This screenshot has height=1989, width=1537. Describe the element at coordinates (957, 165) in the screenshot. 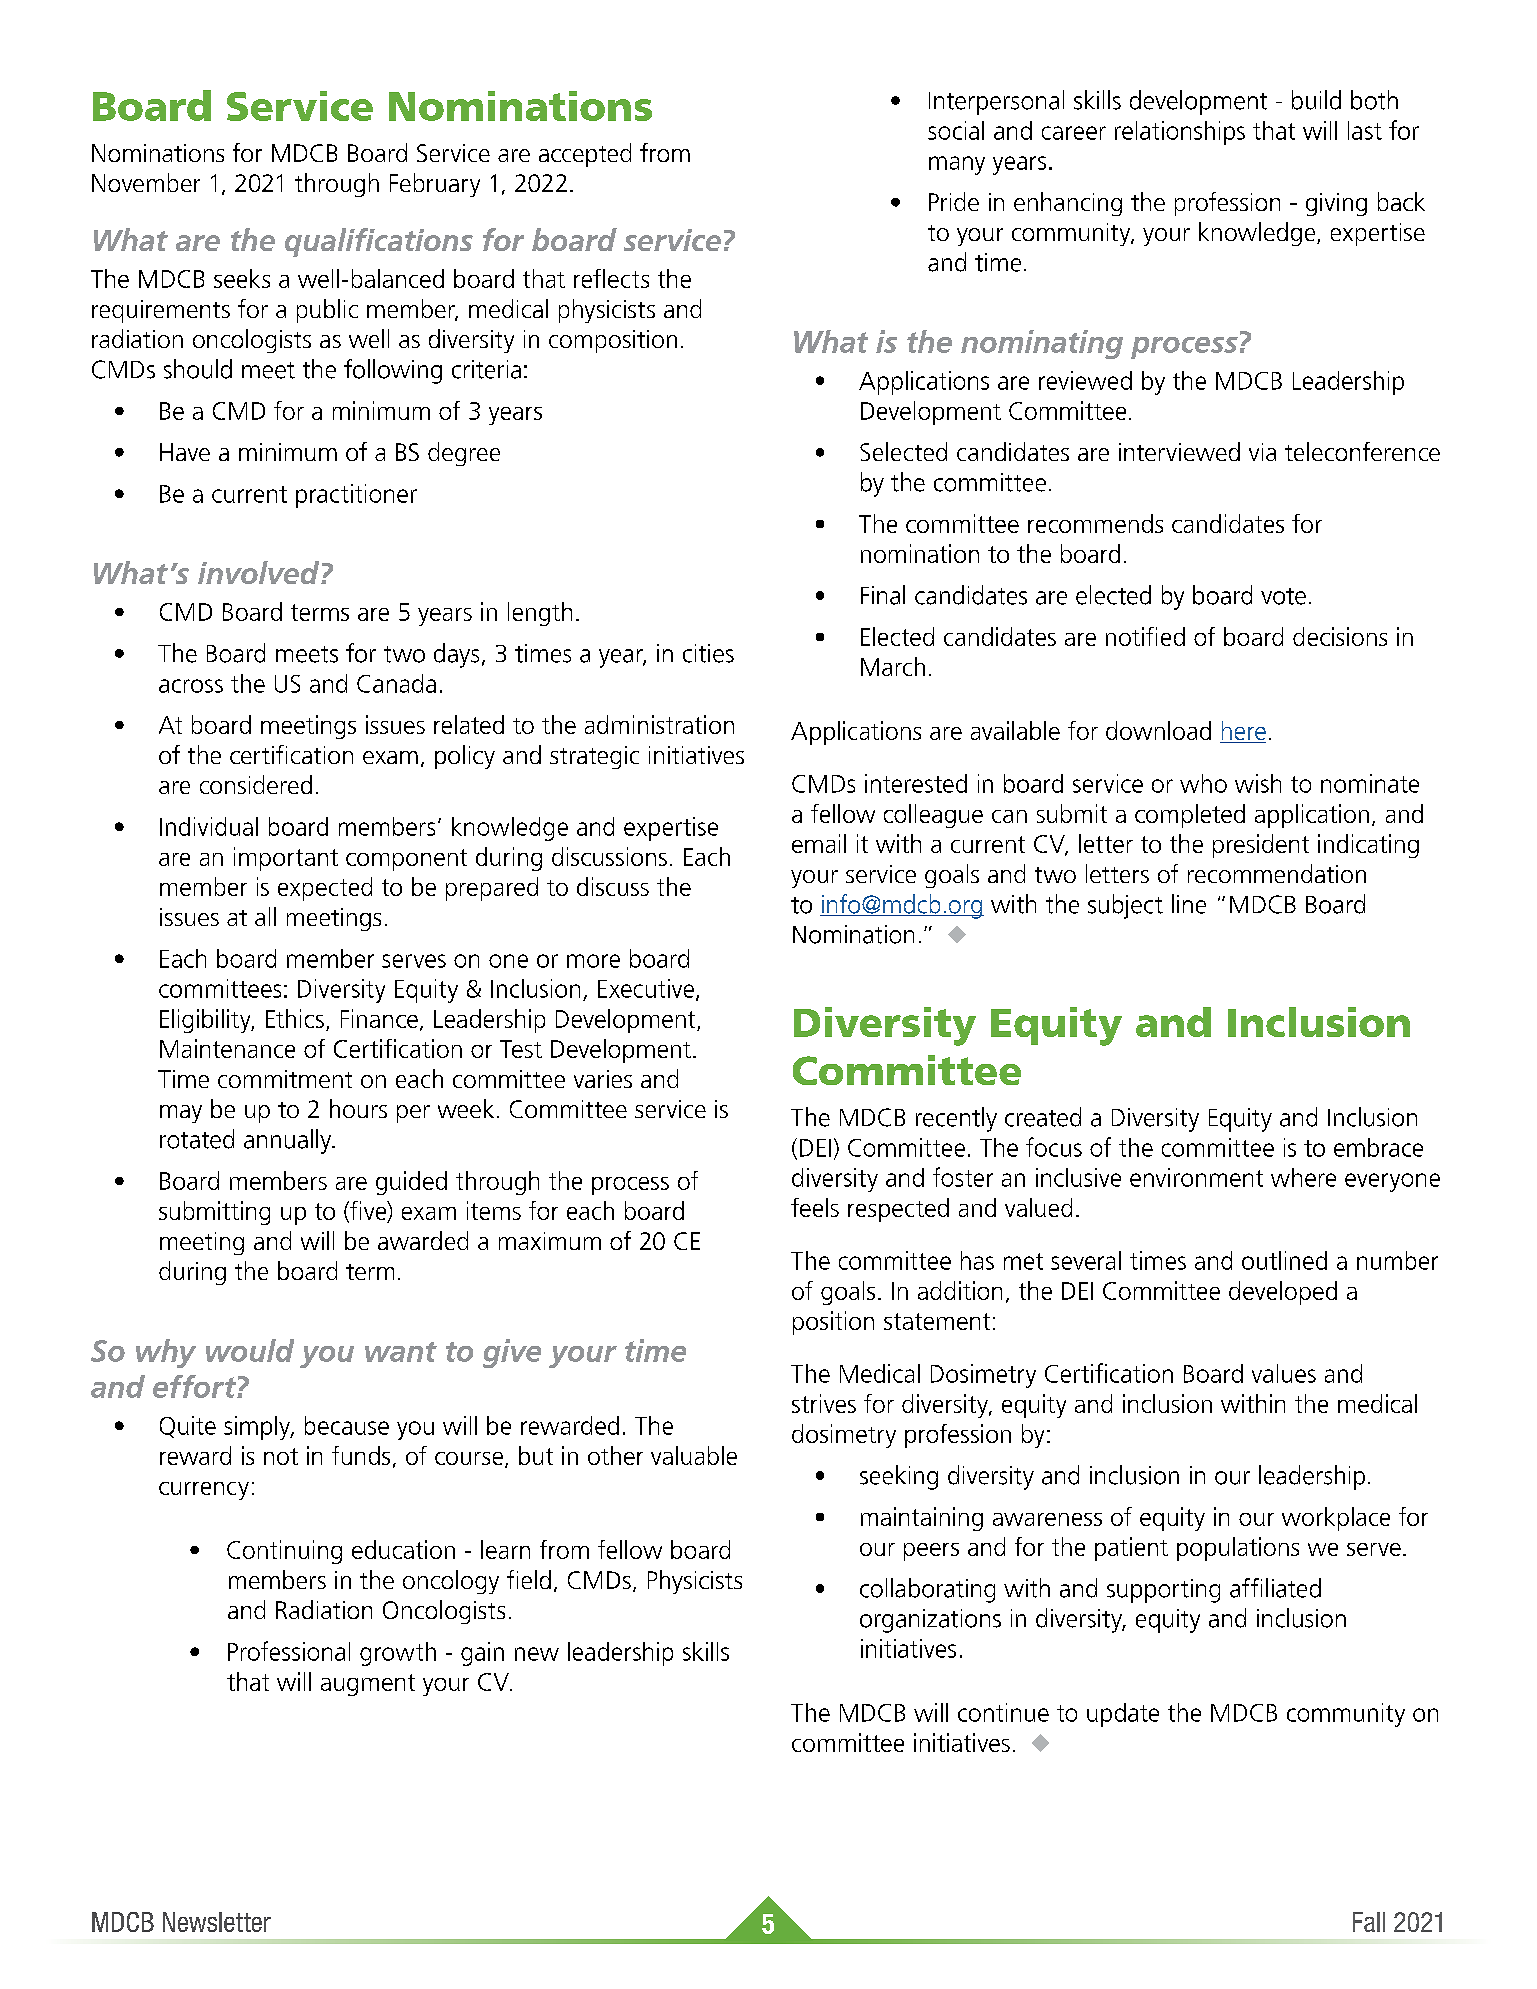

I see `many` at that location.
